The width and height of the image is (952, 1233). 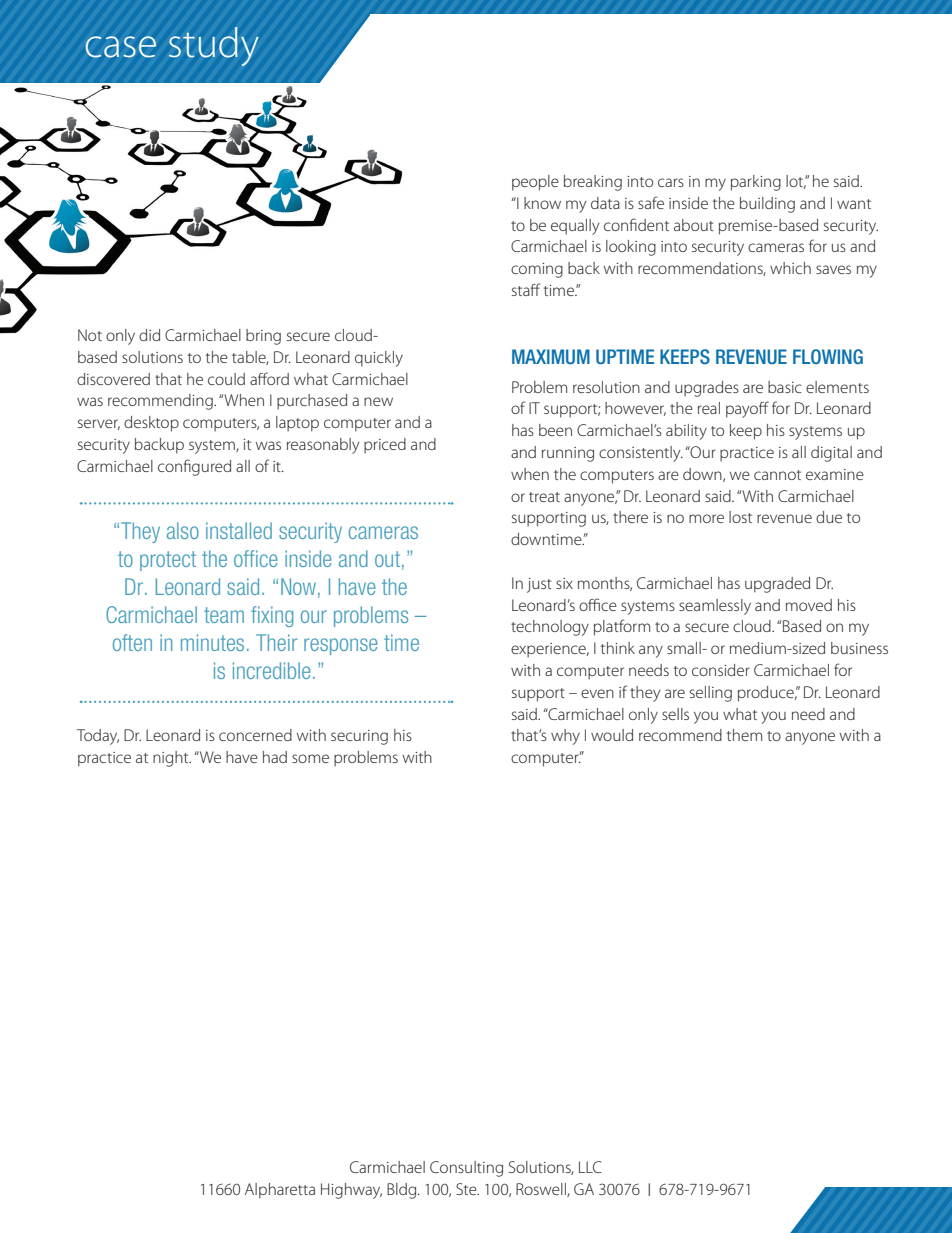 What do you see at coordinates (535, 183) in the image?
I see `people` at bounding box center [535, 183].
